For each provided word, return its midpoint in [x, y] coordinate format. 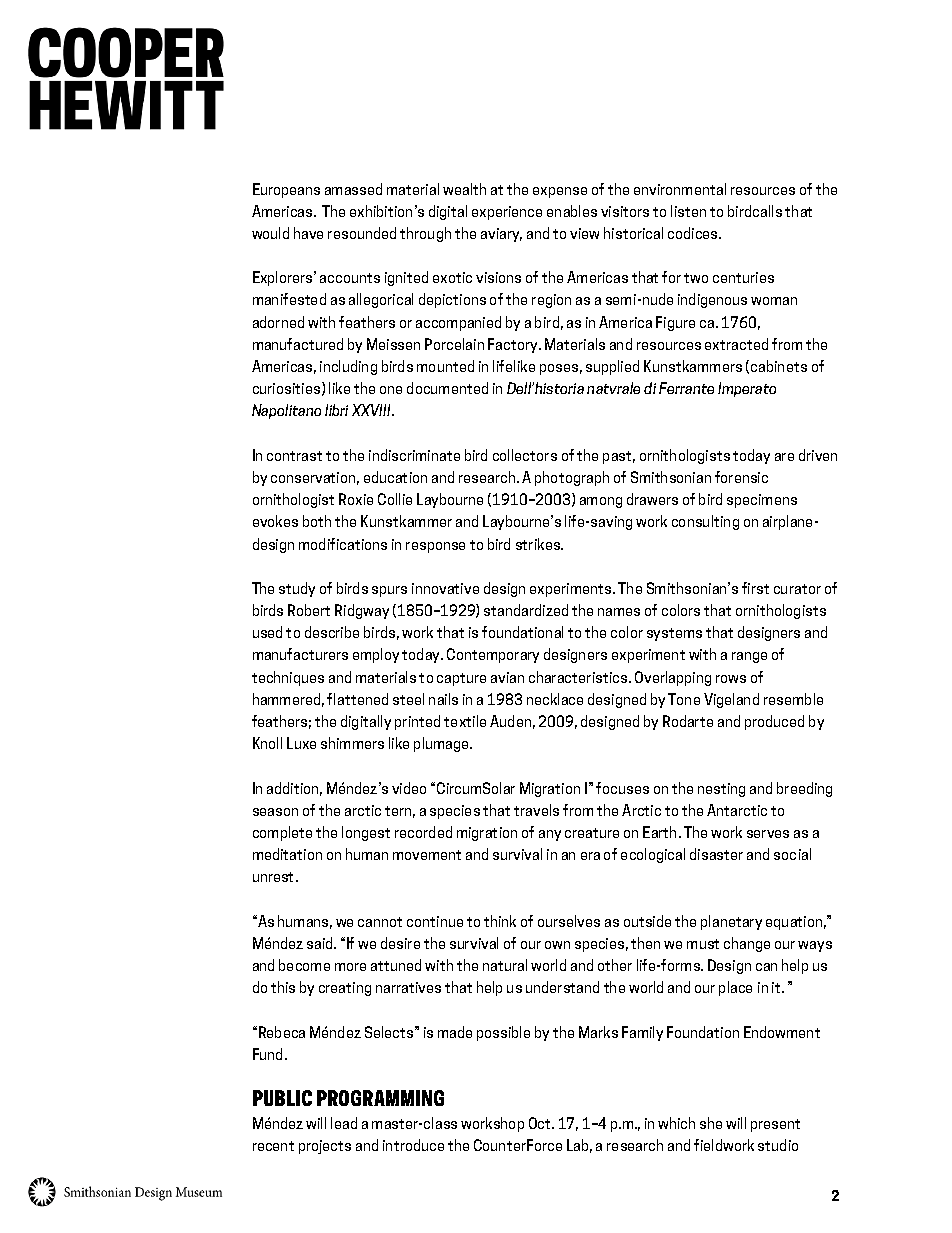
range [749, 657]
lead [344, 1123]
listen [688, 211]
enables [572, 211]
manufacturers [300, 654]
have [308, 233]
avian [507, 677]
